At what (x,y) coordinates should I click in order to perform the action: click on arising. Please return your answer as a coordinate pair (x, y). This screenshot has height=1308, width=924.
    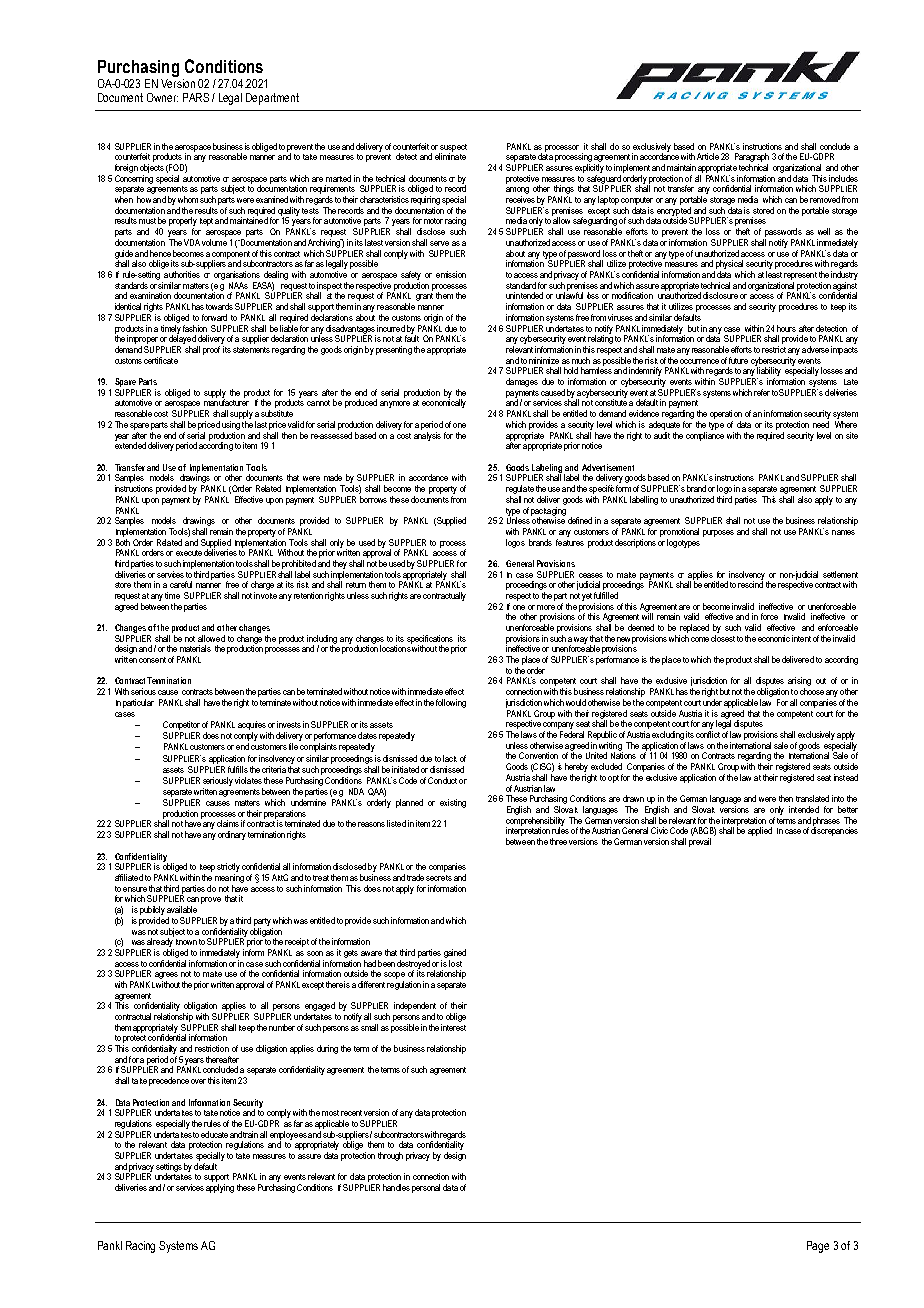
    Looking at the image, I should click on (799, 683).
